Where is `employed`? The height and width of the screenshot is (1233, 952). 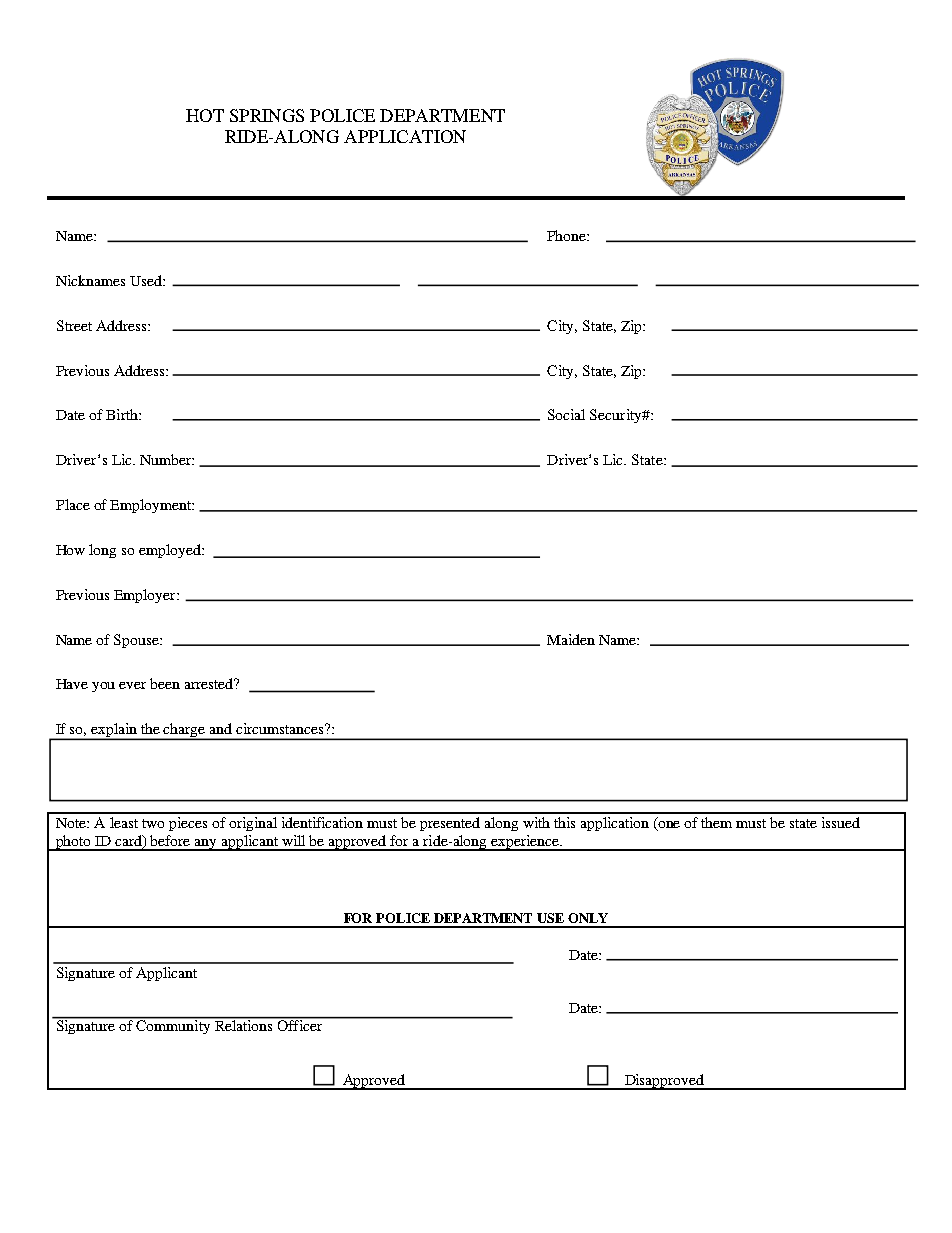
employed is located at coordinates (171, 551).
